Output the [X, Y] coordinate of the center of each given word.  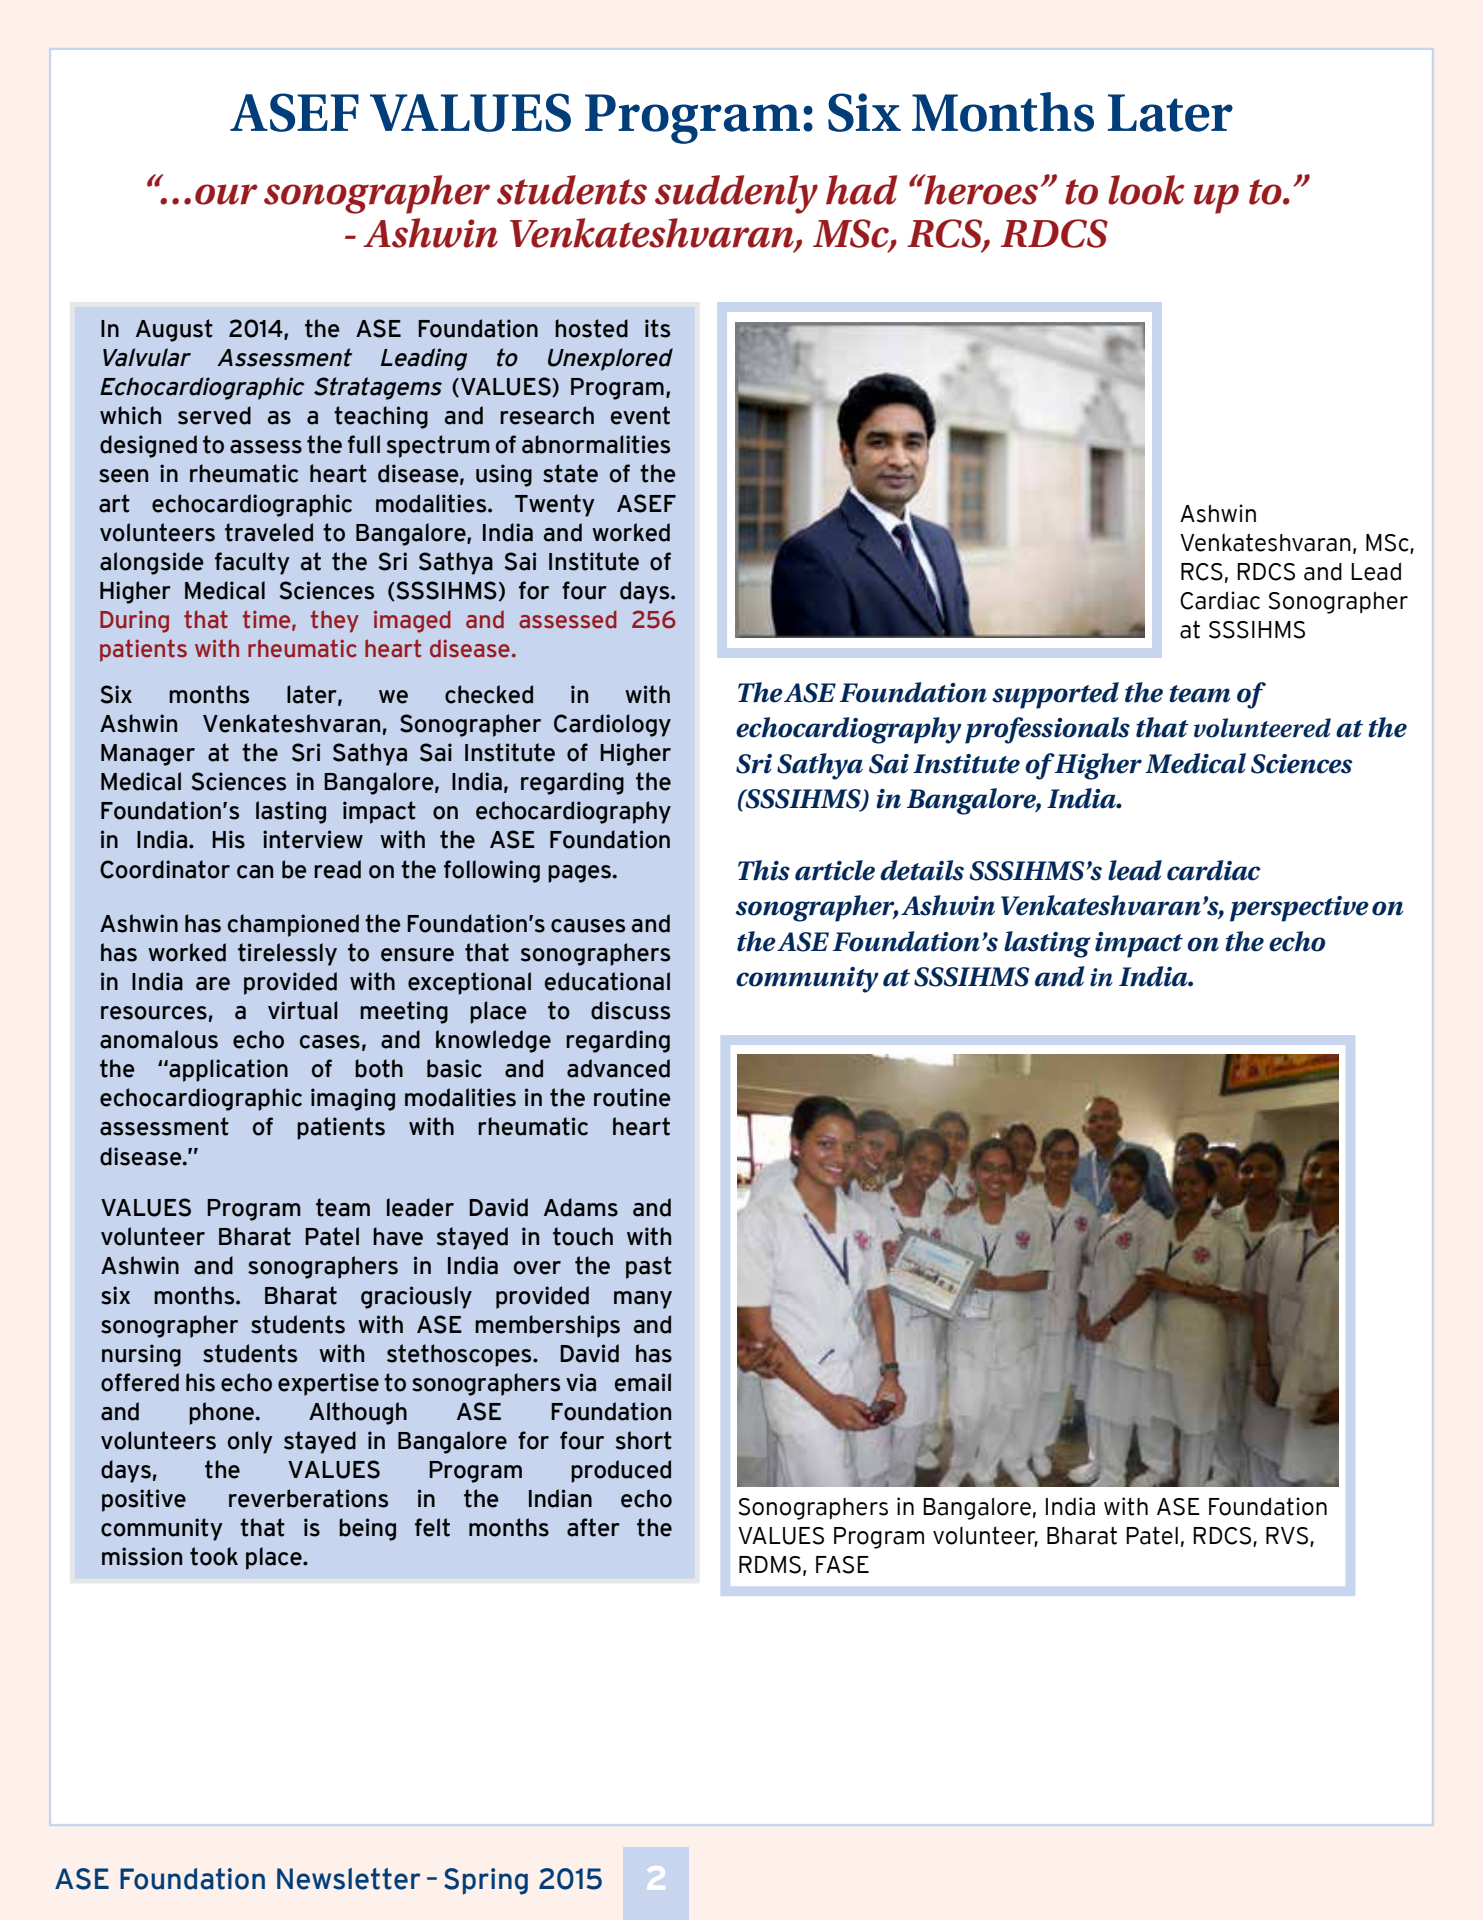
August [174, 330]
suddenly [736, 194]
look [1146, 190]
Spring [486, 1881]
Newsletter [348, 1879]
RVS [1288, 1537]
